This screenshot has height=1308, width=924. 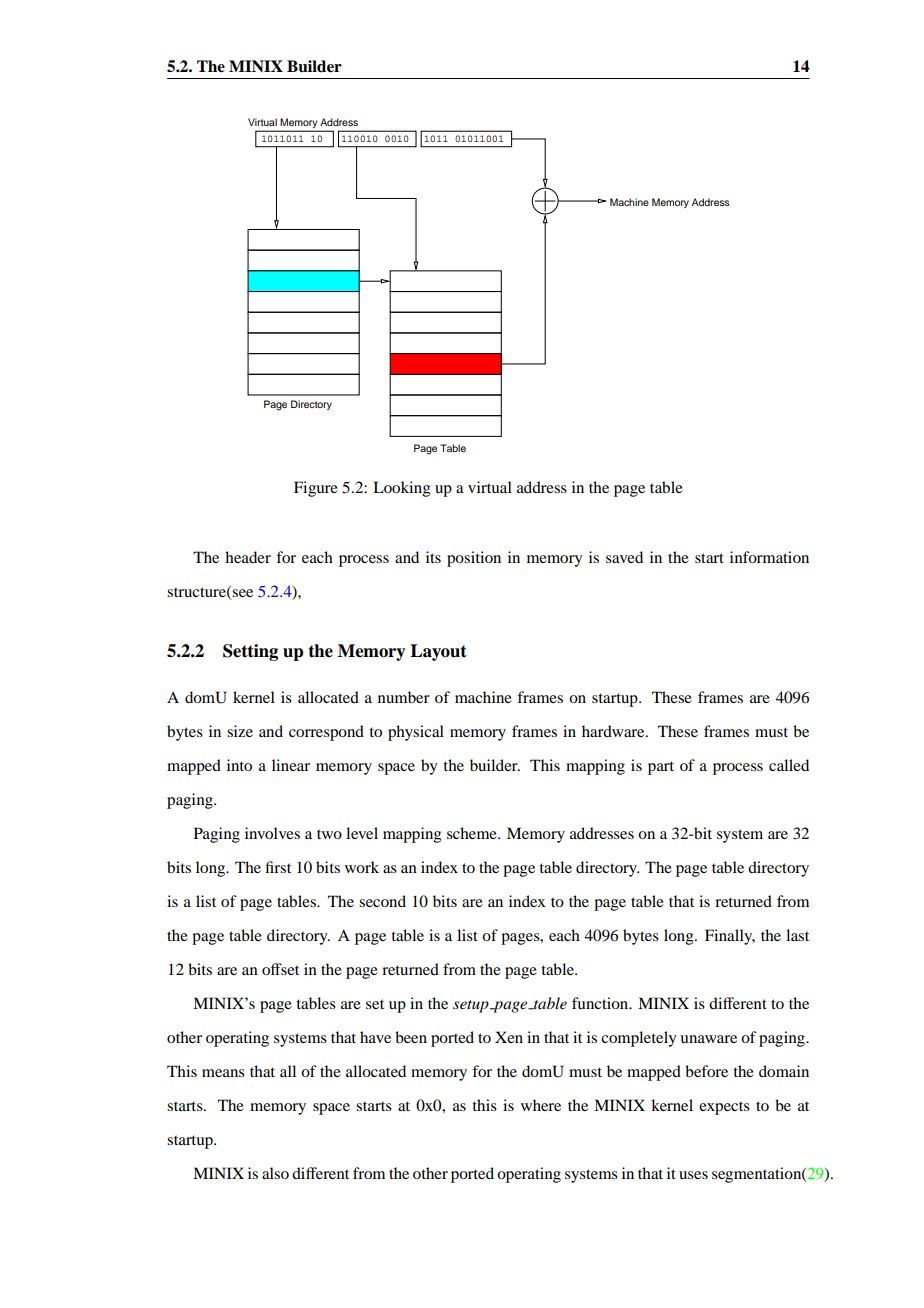 I want to click on have, so click(x=375, y=1037).
